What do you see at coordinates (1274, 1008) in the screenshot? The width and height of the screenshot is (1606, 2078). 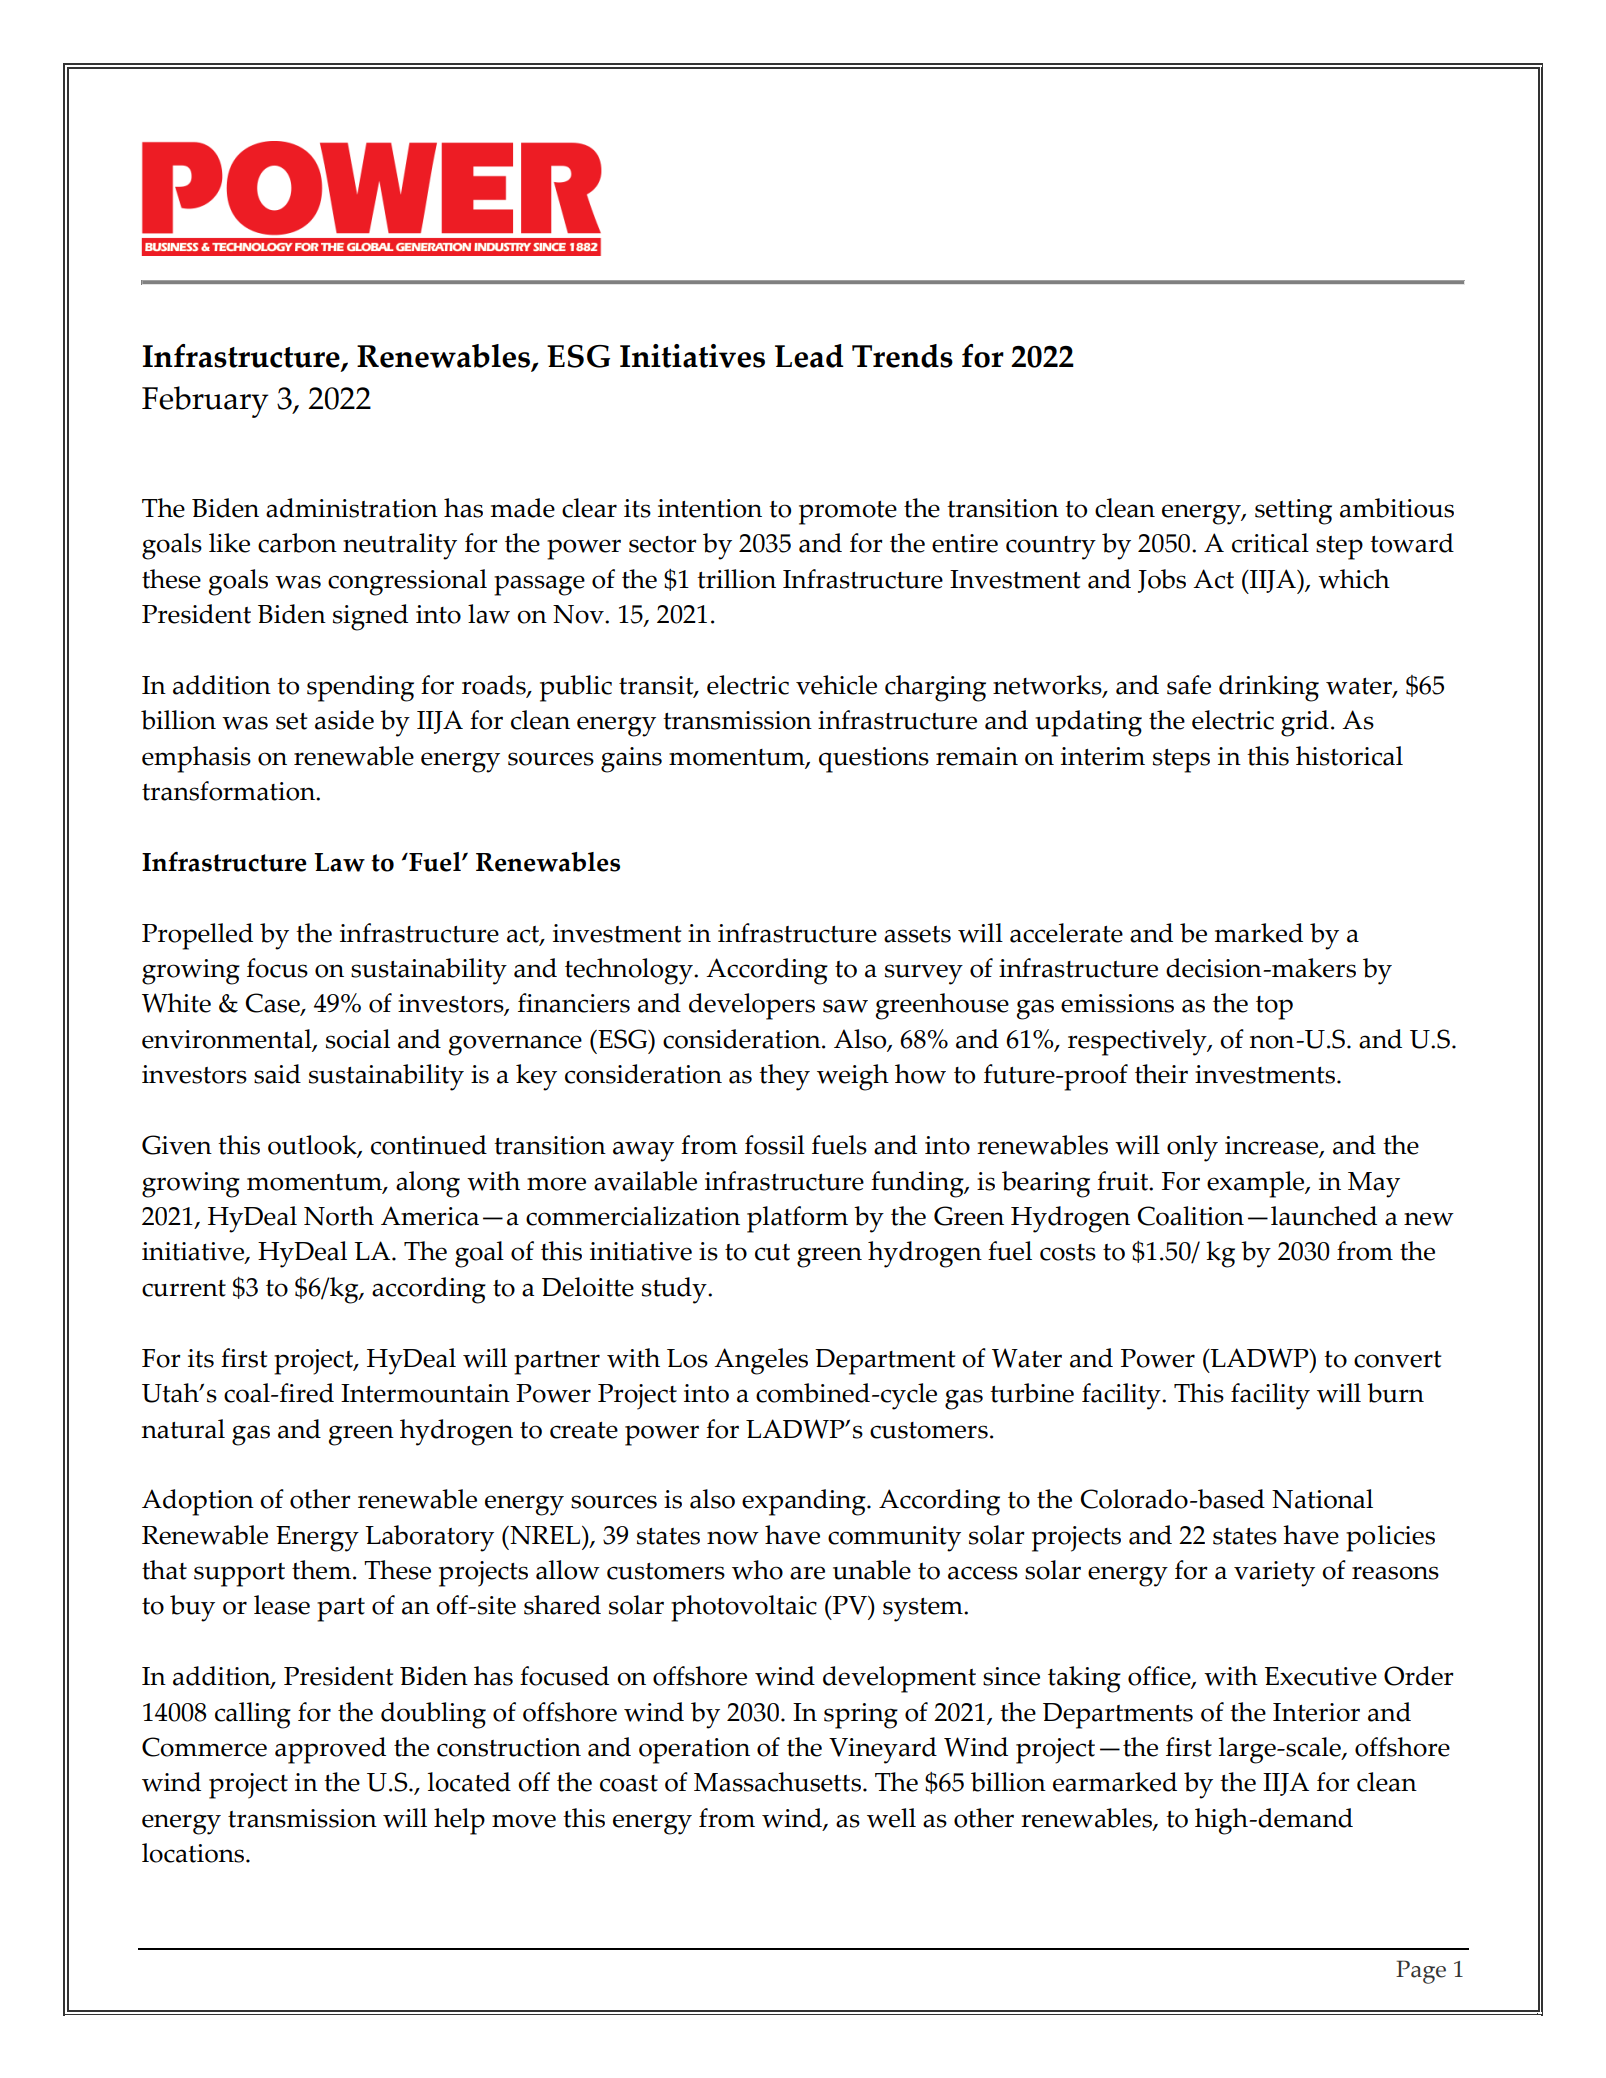 I see `top` at bounding box center [1274, 1008].
